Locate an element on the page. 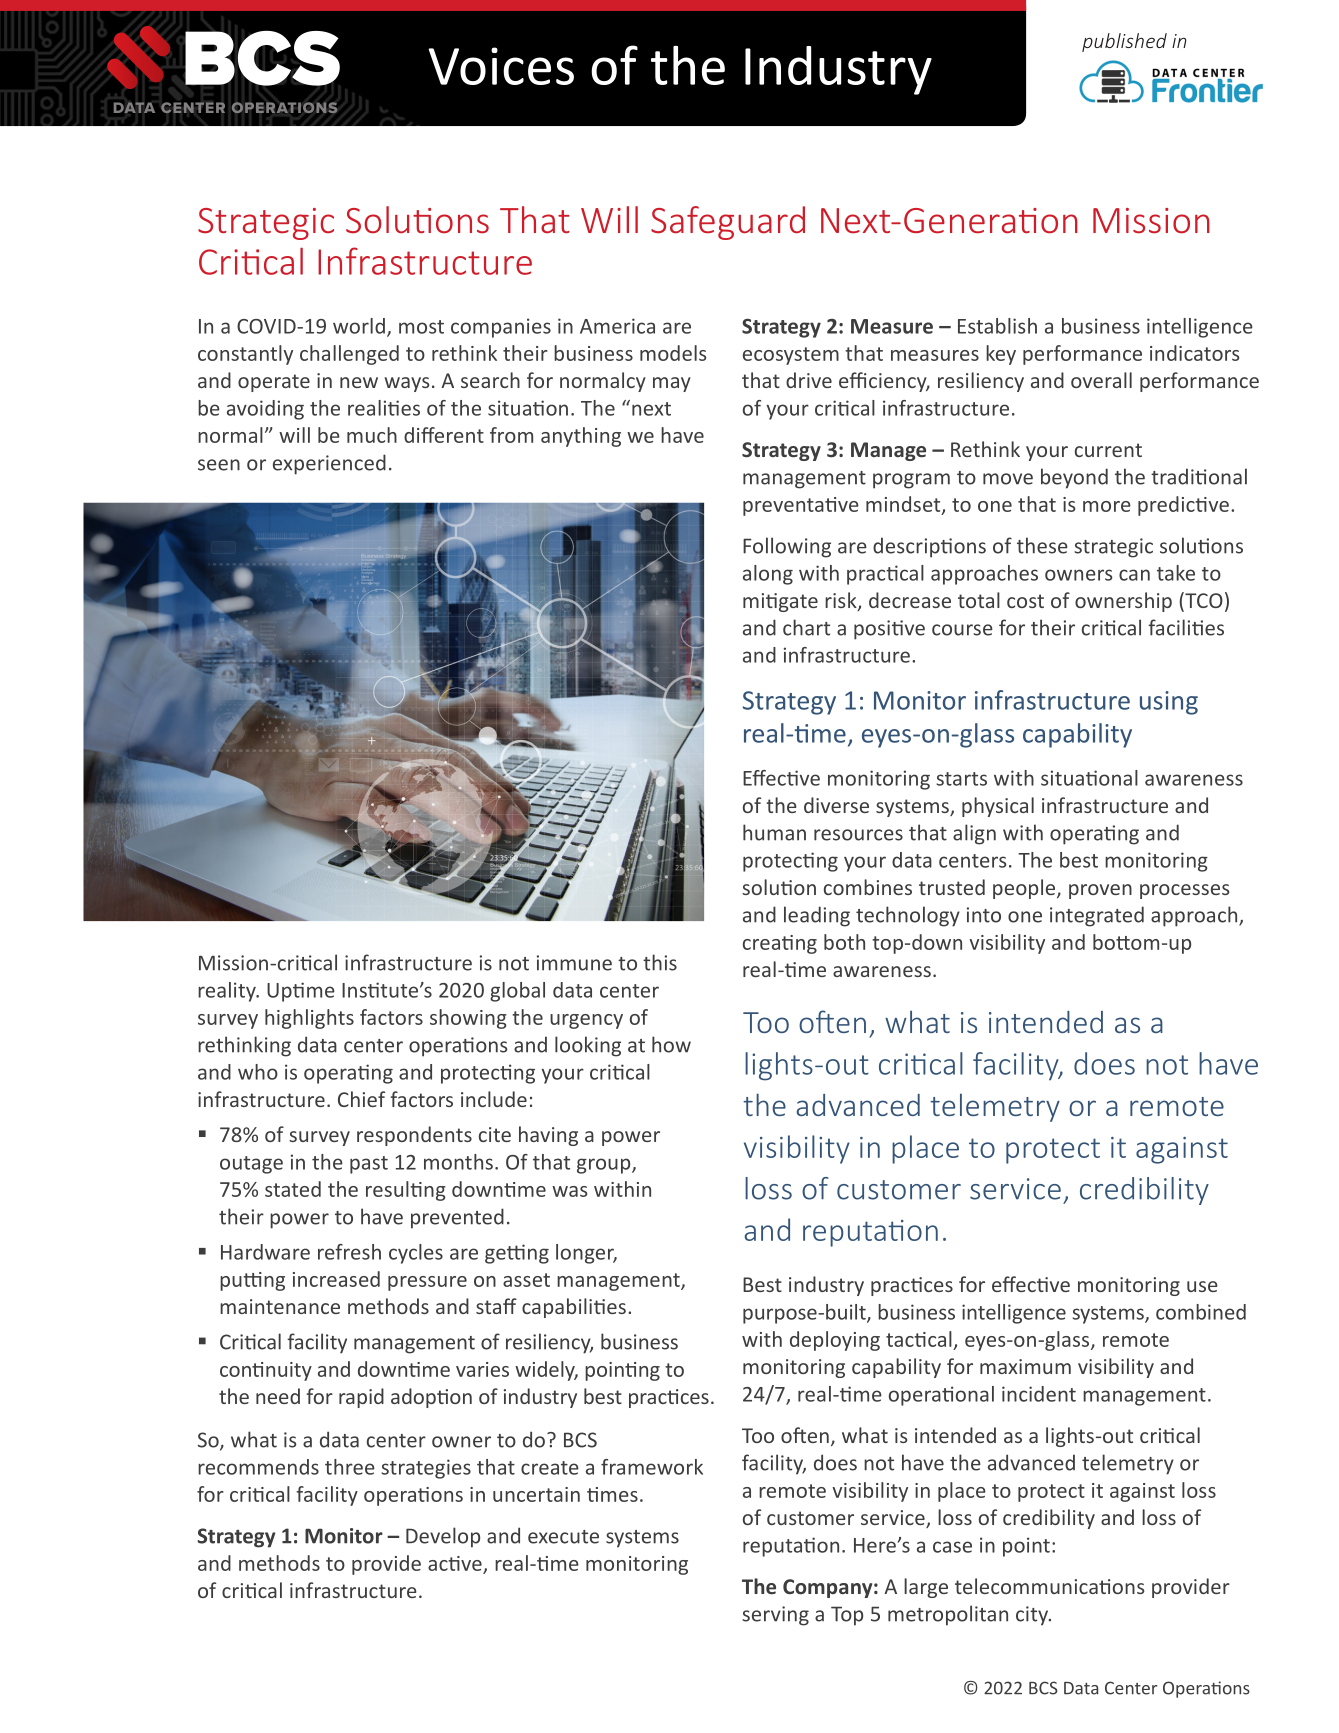 The image size is (1339, 1733). overall is located at coordinates (1101, 380).
